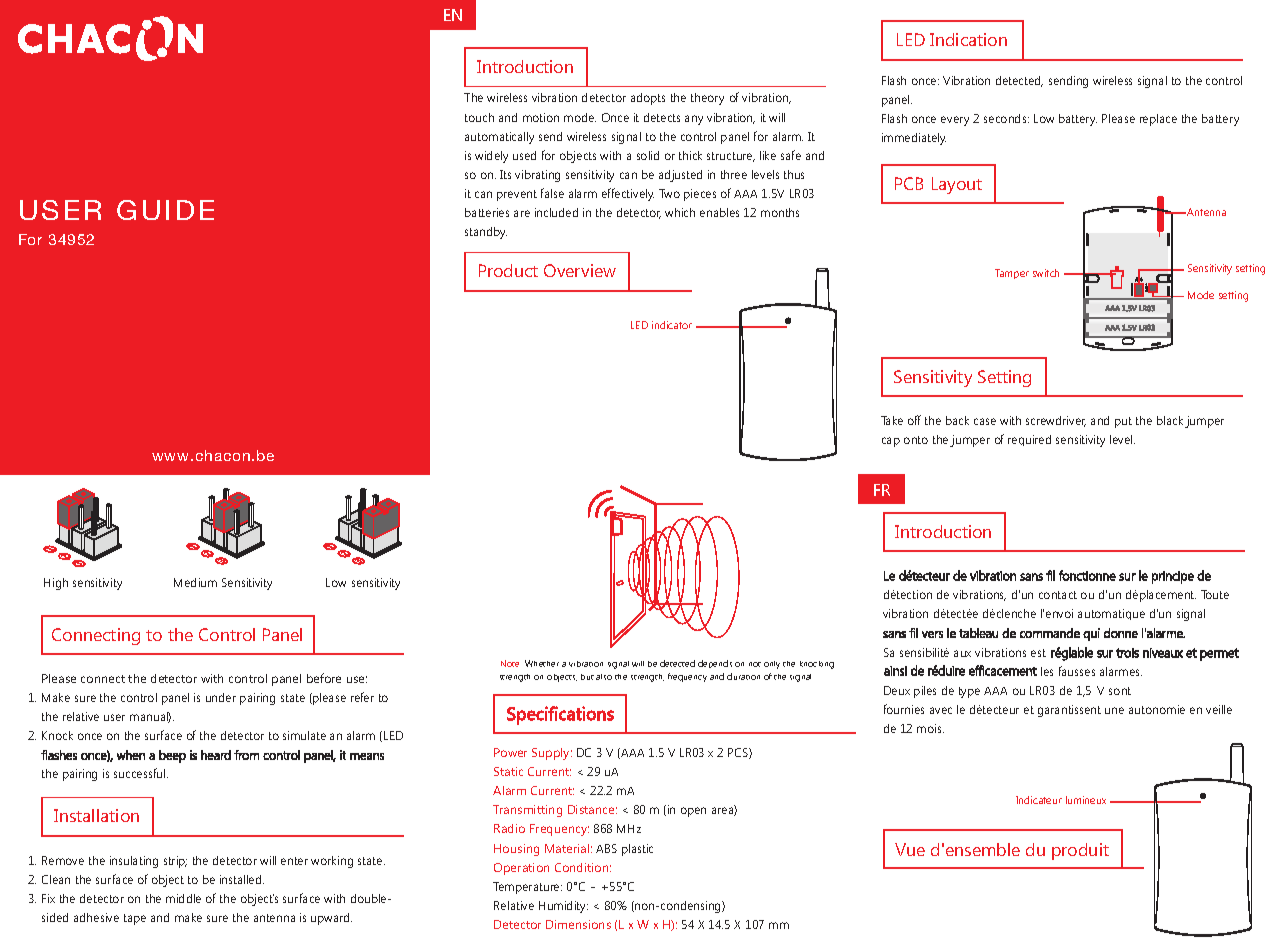 This image has height=949, width=1288. What do you see at coordinates (542, 663) in the image?
I see `Whether` at bounding box center [542, 663].
